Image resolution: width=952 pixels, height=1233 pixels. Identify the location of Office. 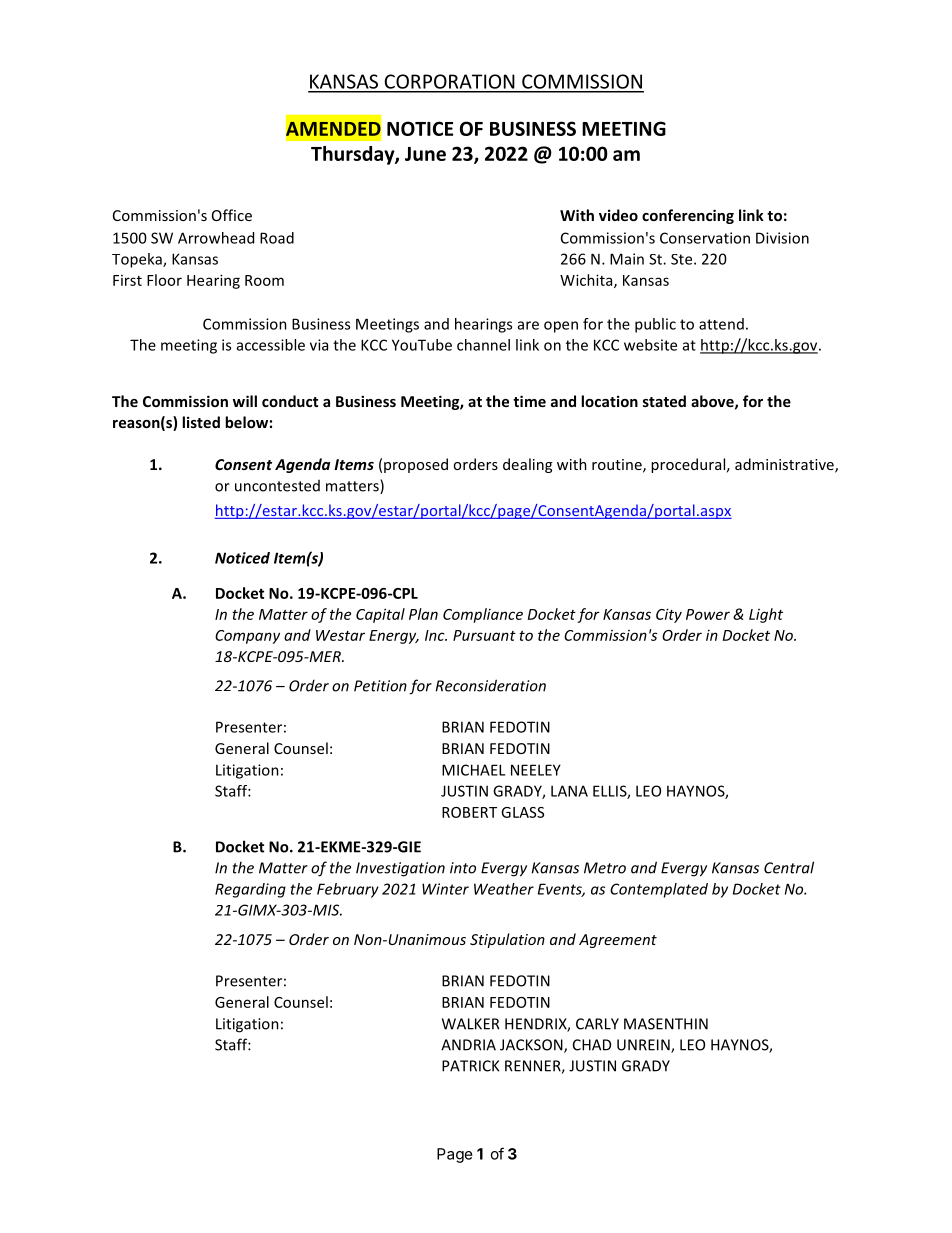
(232, 215).
